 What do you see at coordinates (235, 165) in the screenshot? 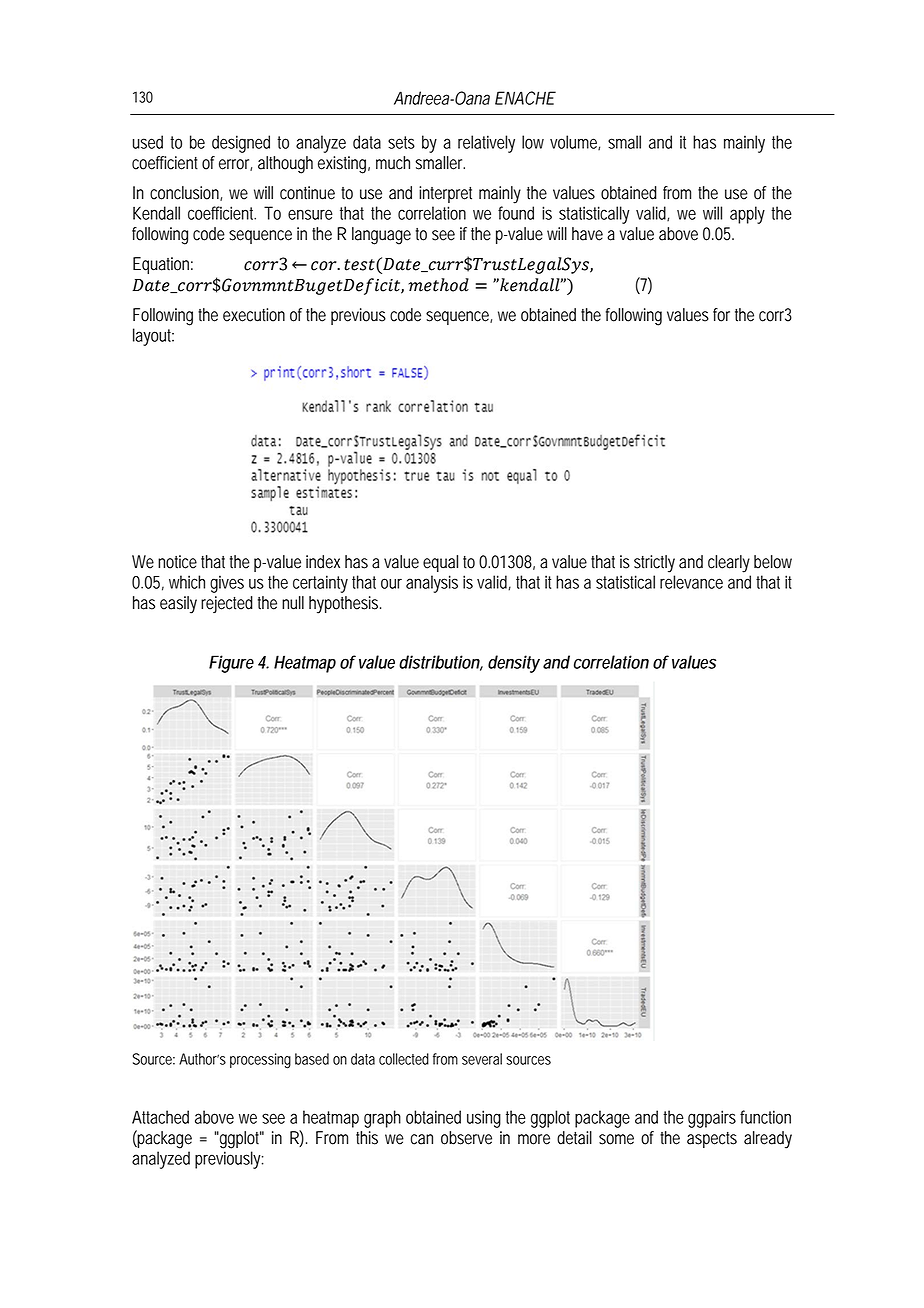
I see `error` at bounding box center [235, 165].
